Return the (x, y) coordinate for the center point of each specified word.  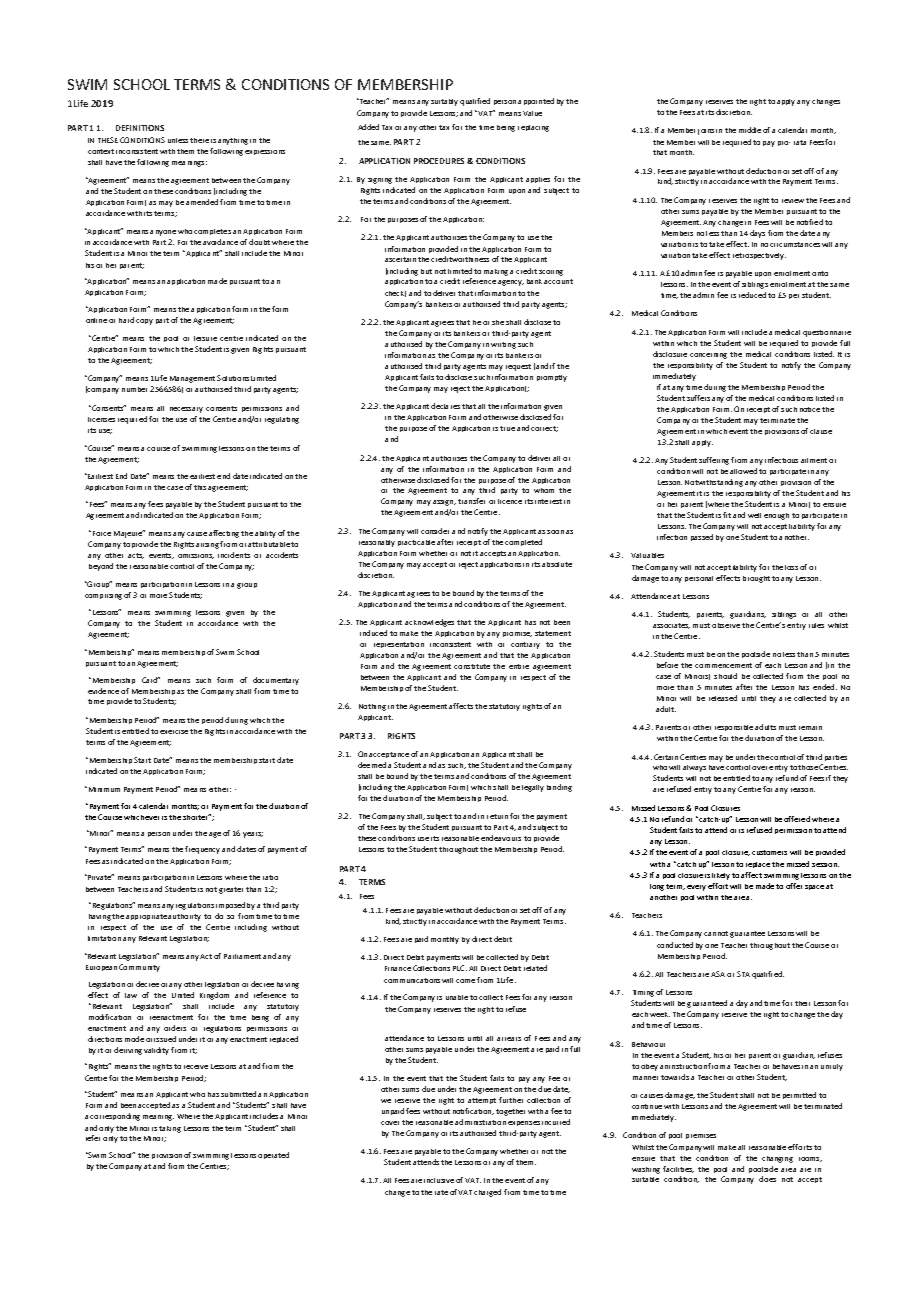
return (497, 816)
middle (750, 130)
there (199, 140)
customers (769, 852)
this (200, 487)
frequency (202, 850)
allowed (743, 471)
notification (473, 1111)
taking (170, 1129)
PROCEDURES (439, 161)
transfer (471, 501)
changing (777, 1159)
